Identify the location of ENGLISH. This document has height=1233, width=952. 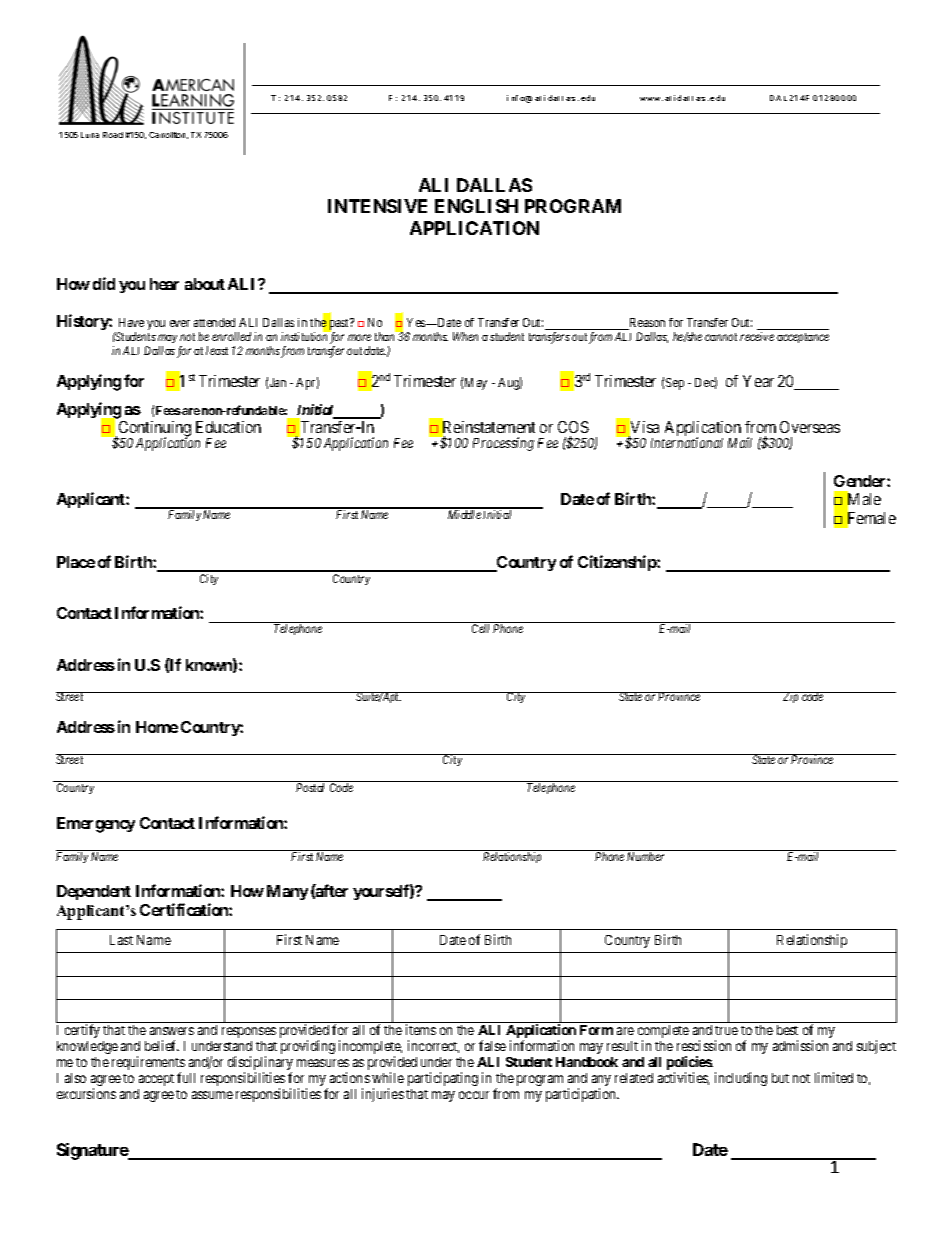
(476, 206).
